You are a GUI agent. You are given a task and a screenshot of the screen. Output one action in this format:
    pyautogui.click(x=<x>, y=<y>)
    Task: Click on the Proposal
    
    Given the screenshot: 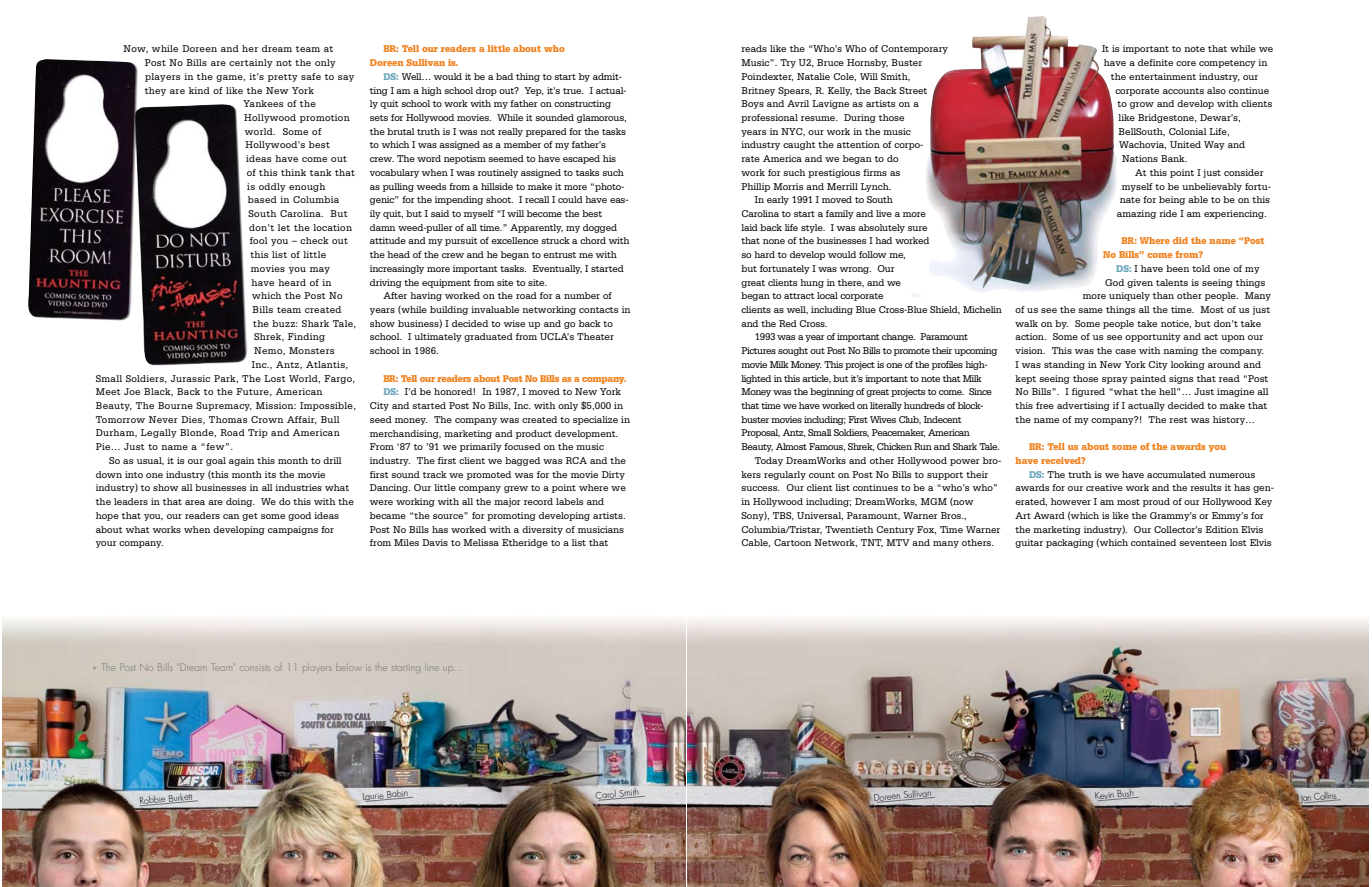 What is the action you would take?
    pyautogui.click(x=760, y=433)
